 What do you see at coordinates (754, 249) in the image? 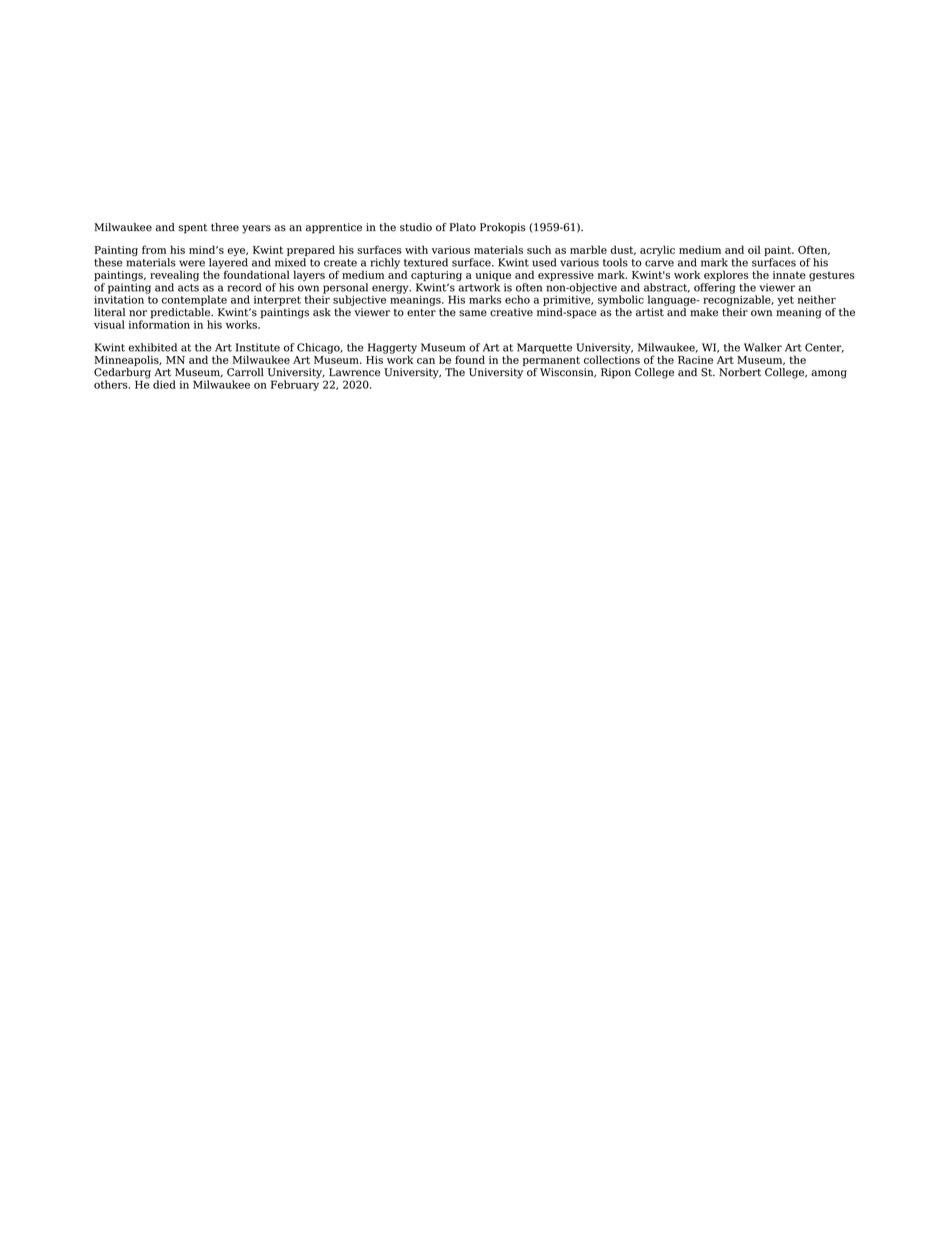
I see `oil` at bounding box center [754, 249].
